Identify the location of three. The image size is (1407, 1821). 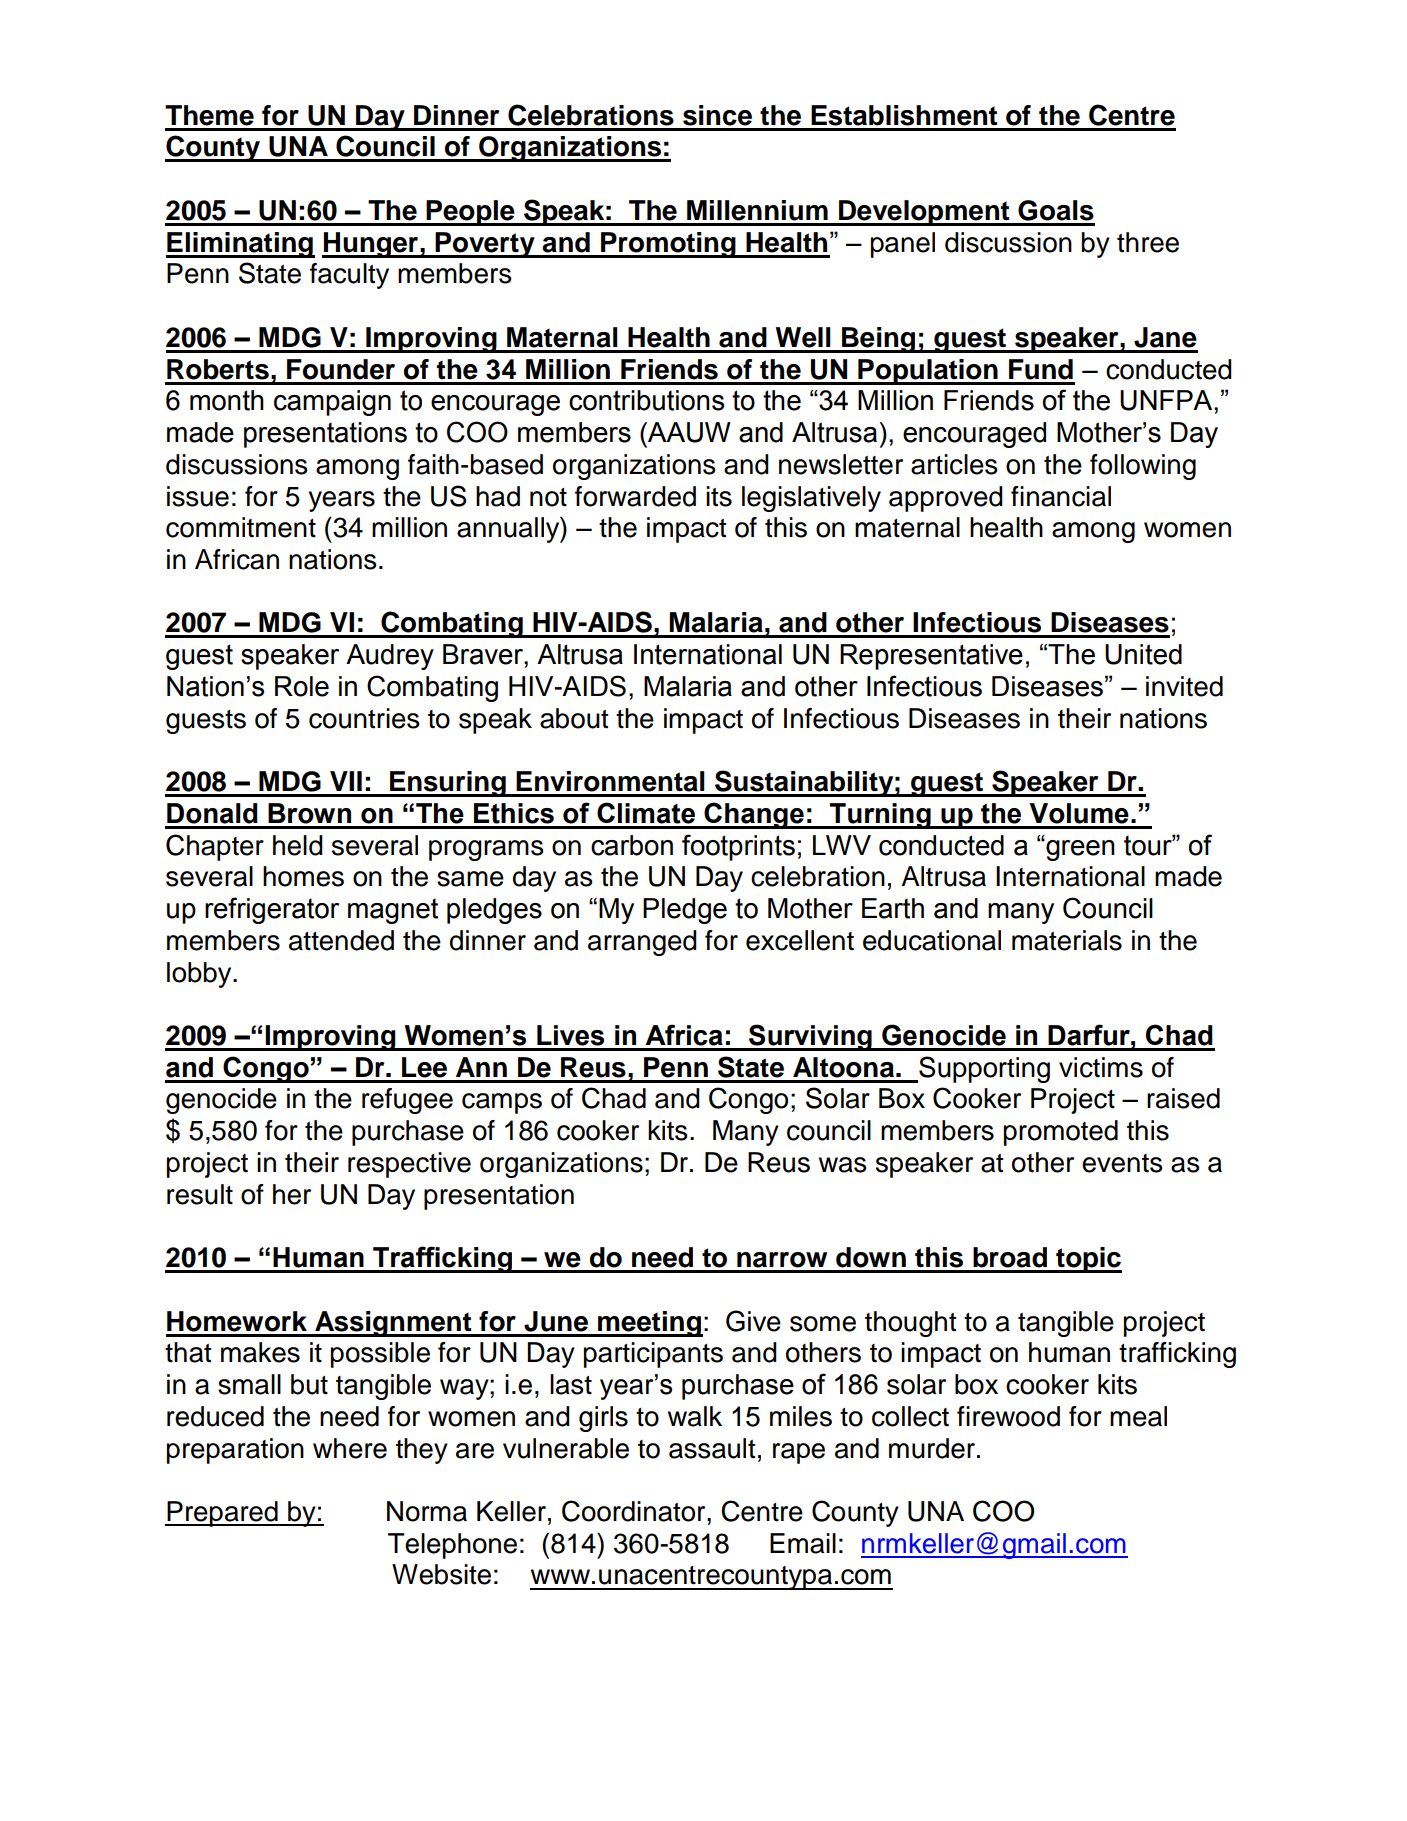
(1148, 242).
